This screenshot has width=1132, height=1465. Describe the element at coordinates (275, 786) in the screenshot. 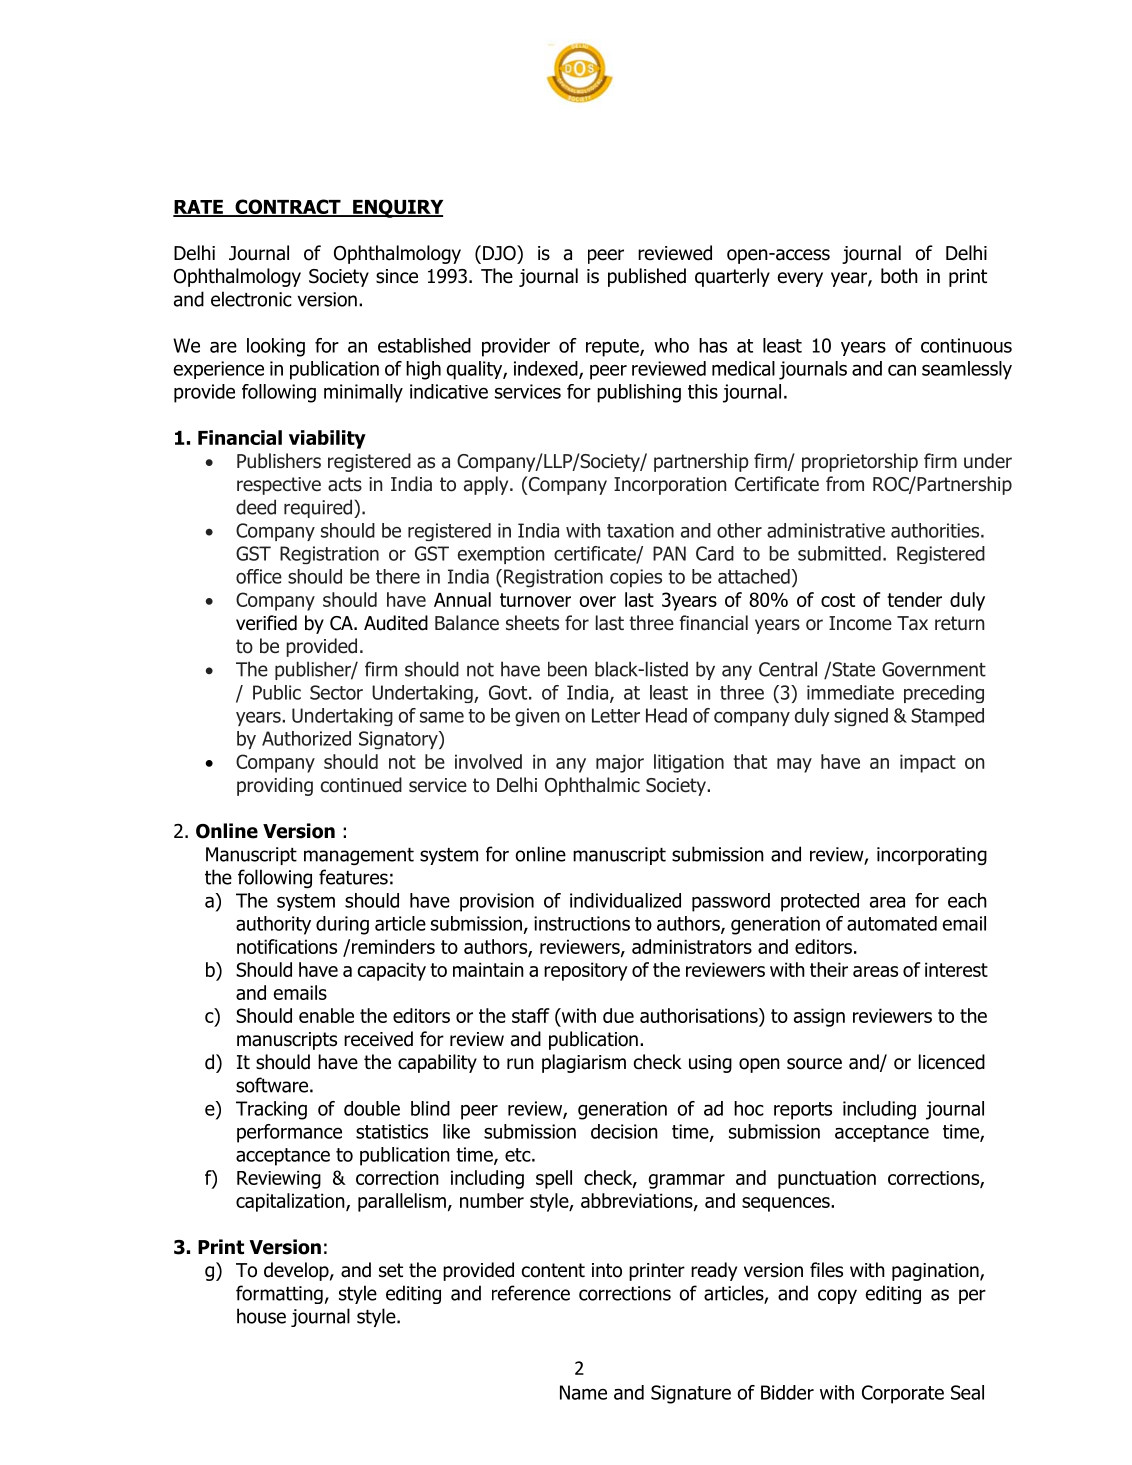

I see `providing` at that location.
